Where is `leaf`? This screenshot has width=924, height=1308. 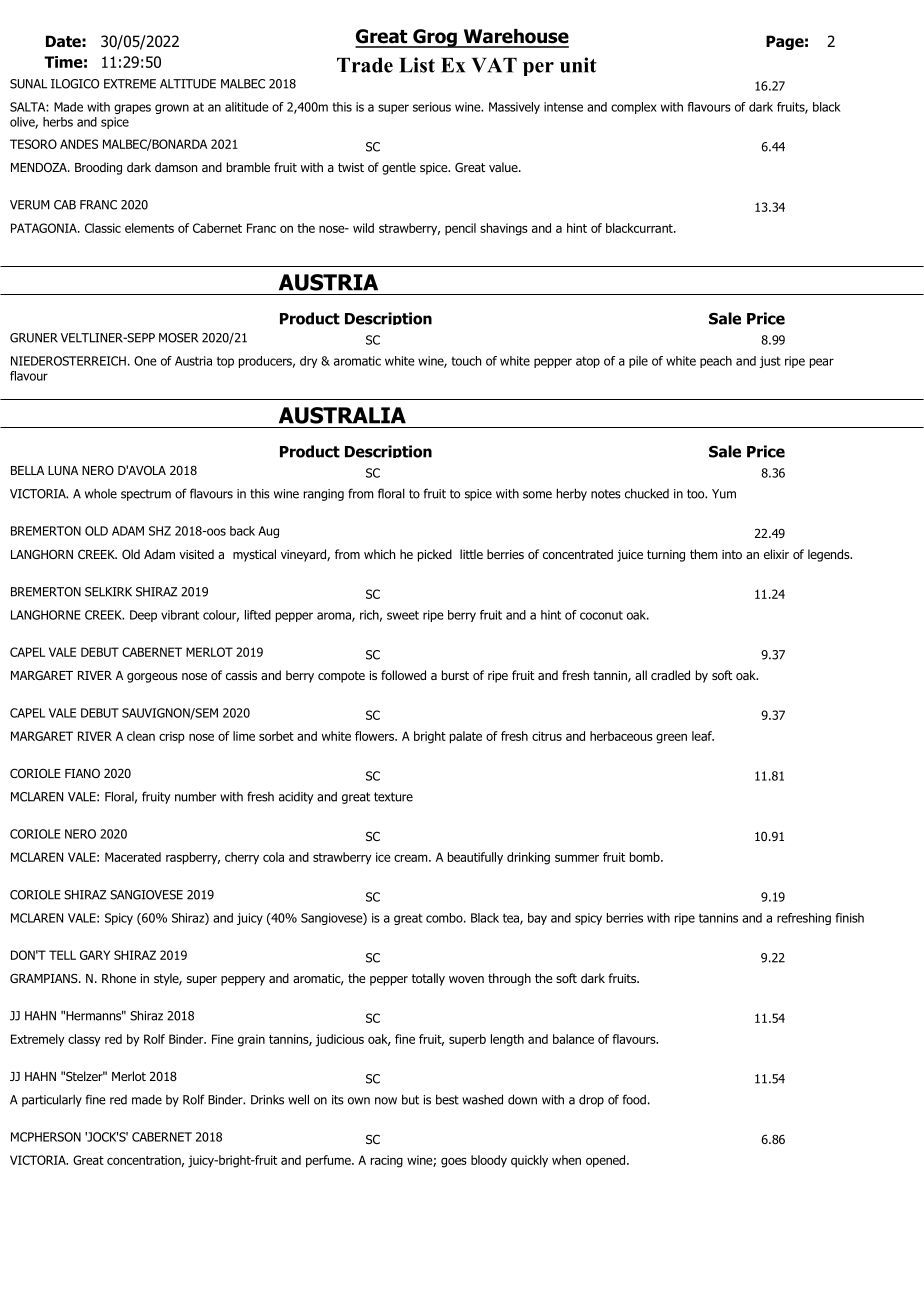 leaf is located at coordinates (703, 736).
